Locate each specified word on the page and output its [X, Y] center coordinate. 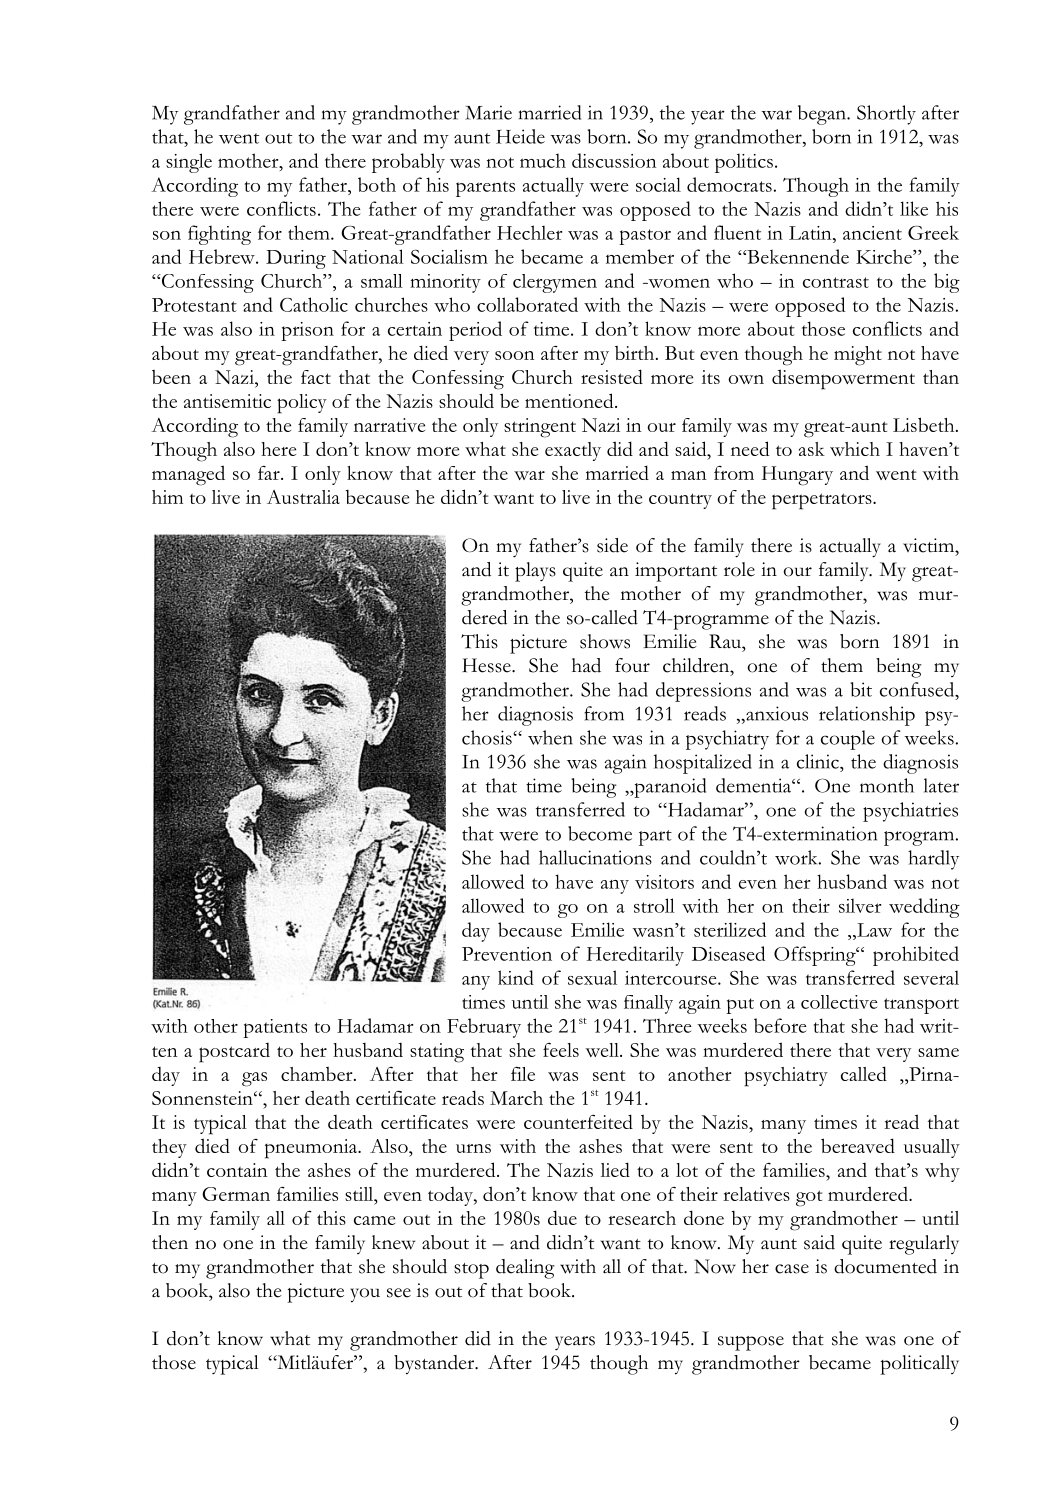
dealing [525, 1269]
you [365, 1295]
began [823, 115]
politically [919, 1365]
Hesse [487, 665]
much [543, 161]
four [632, 665]
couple [848, 740]
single [189, 163]
